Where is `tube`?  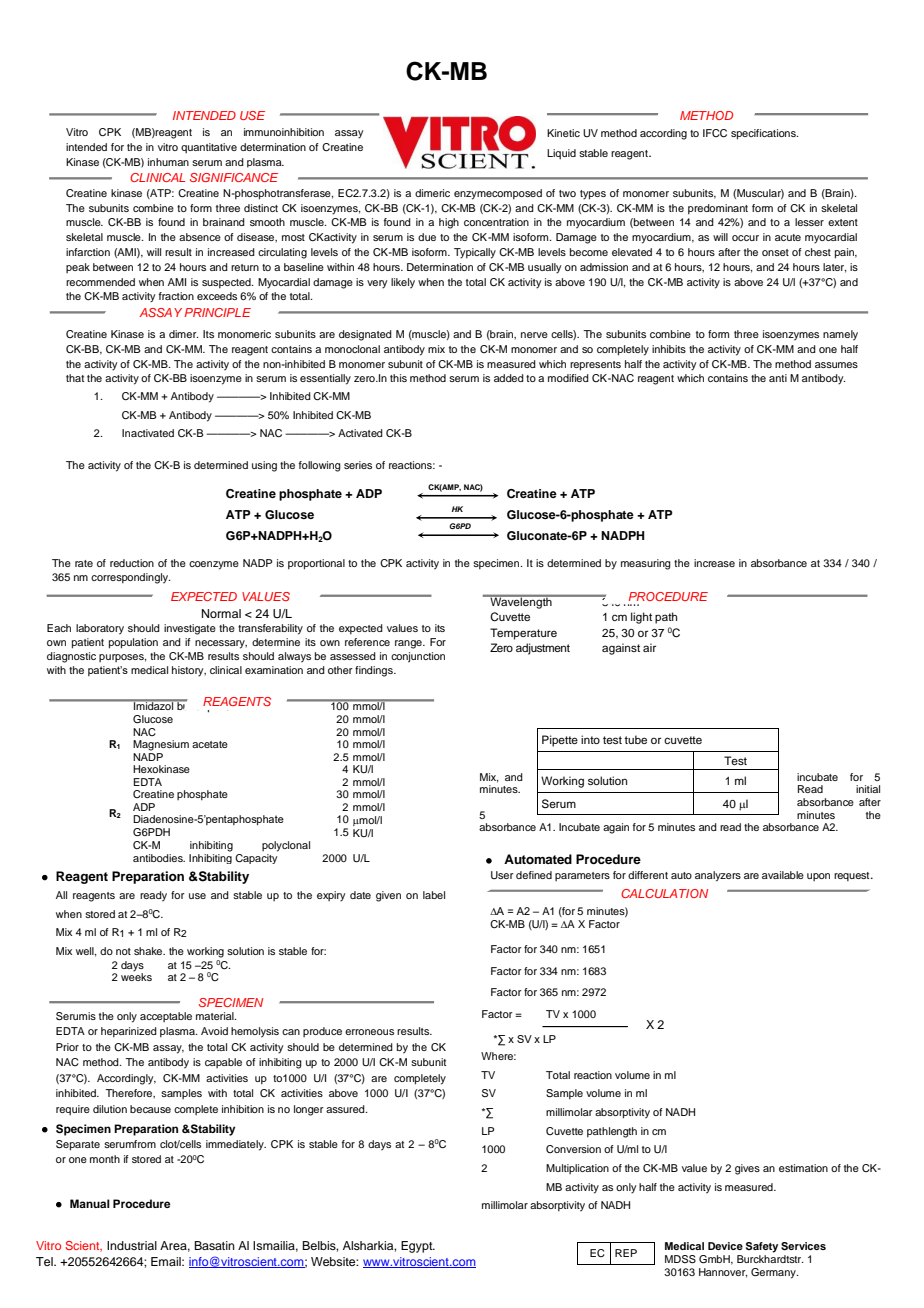 tube is located at coordinates (635, 739).
